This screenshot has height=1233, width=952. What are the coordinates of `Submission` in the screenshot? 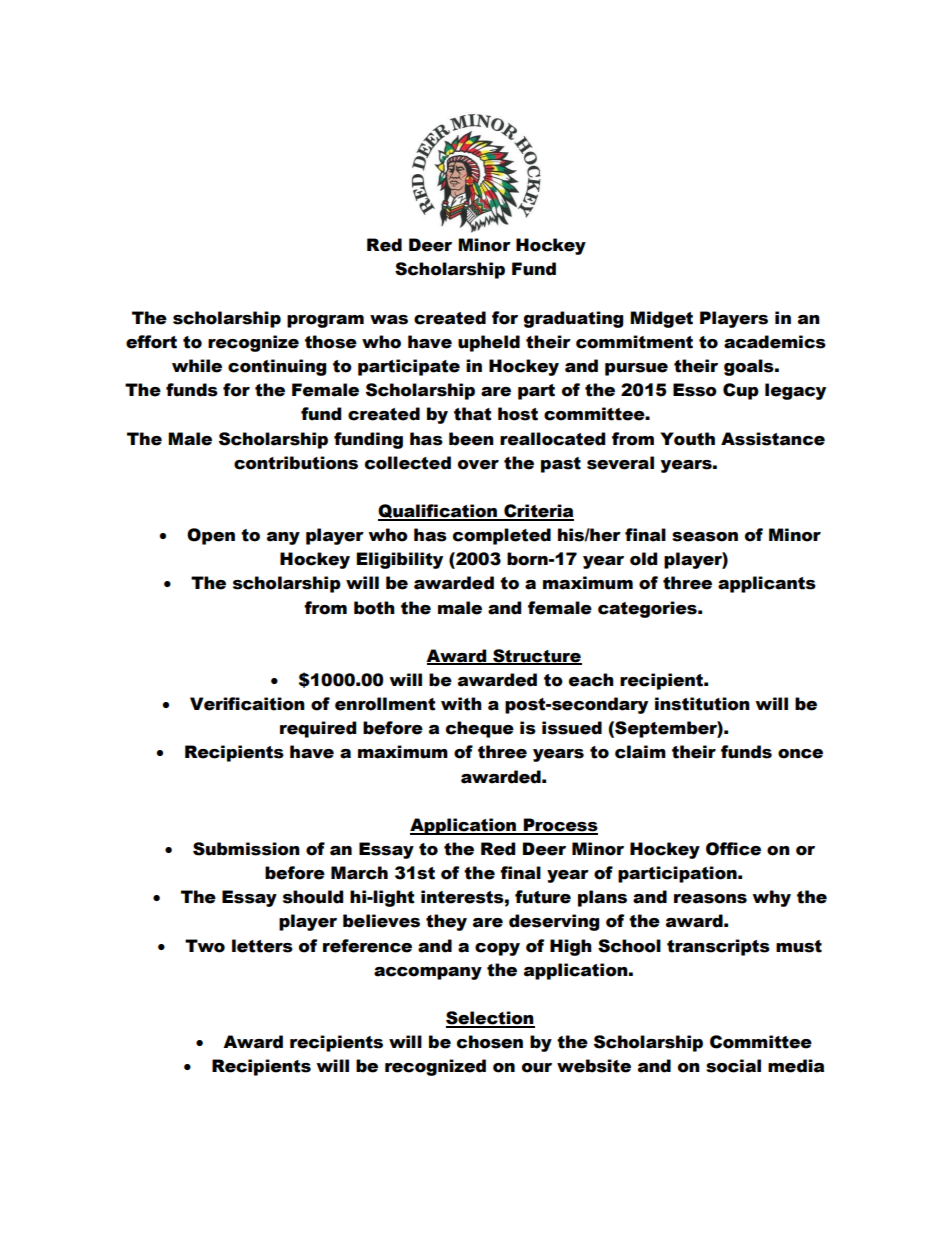 It's located at (246, 849).
